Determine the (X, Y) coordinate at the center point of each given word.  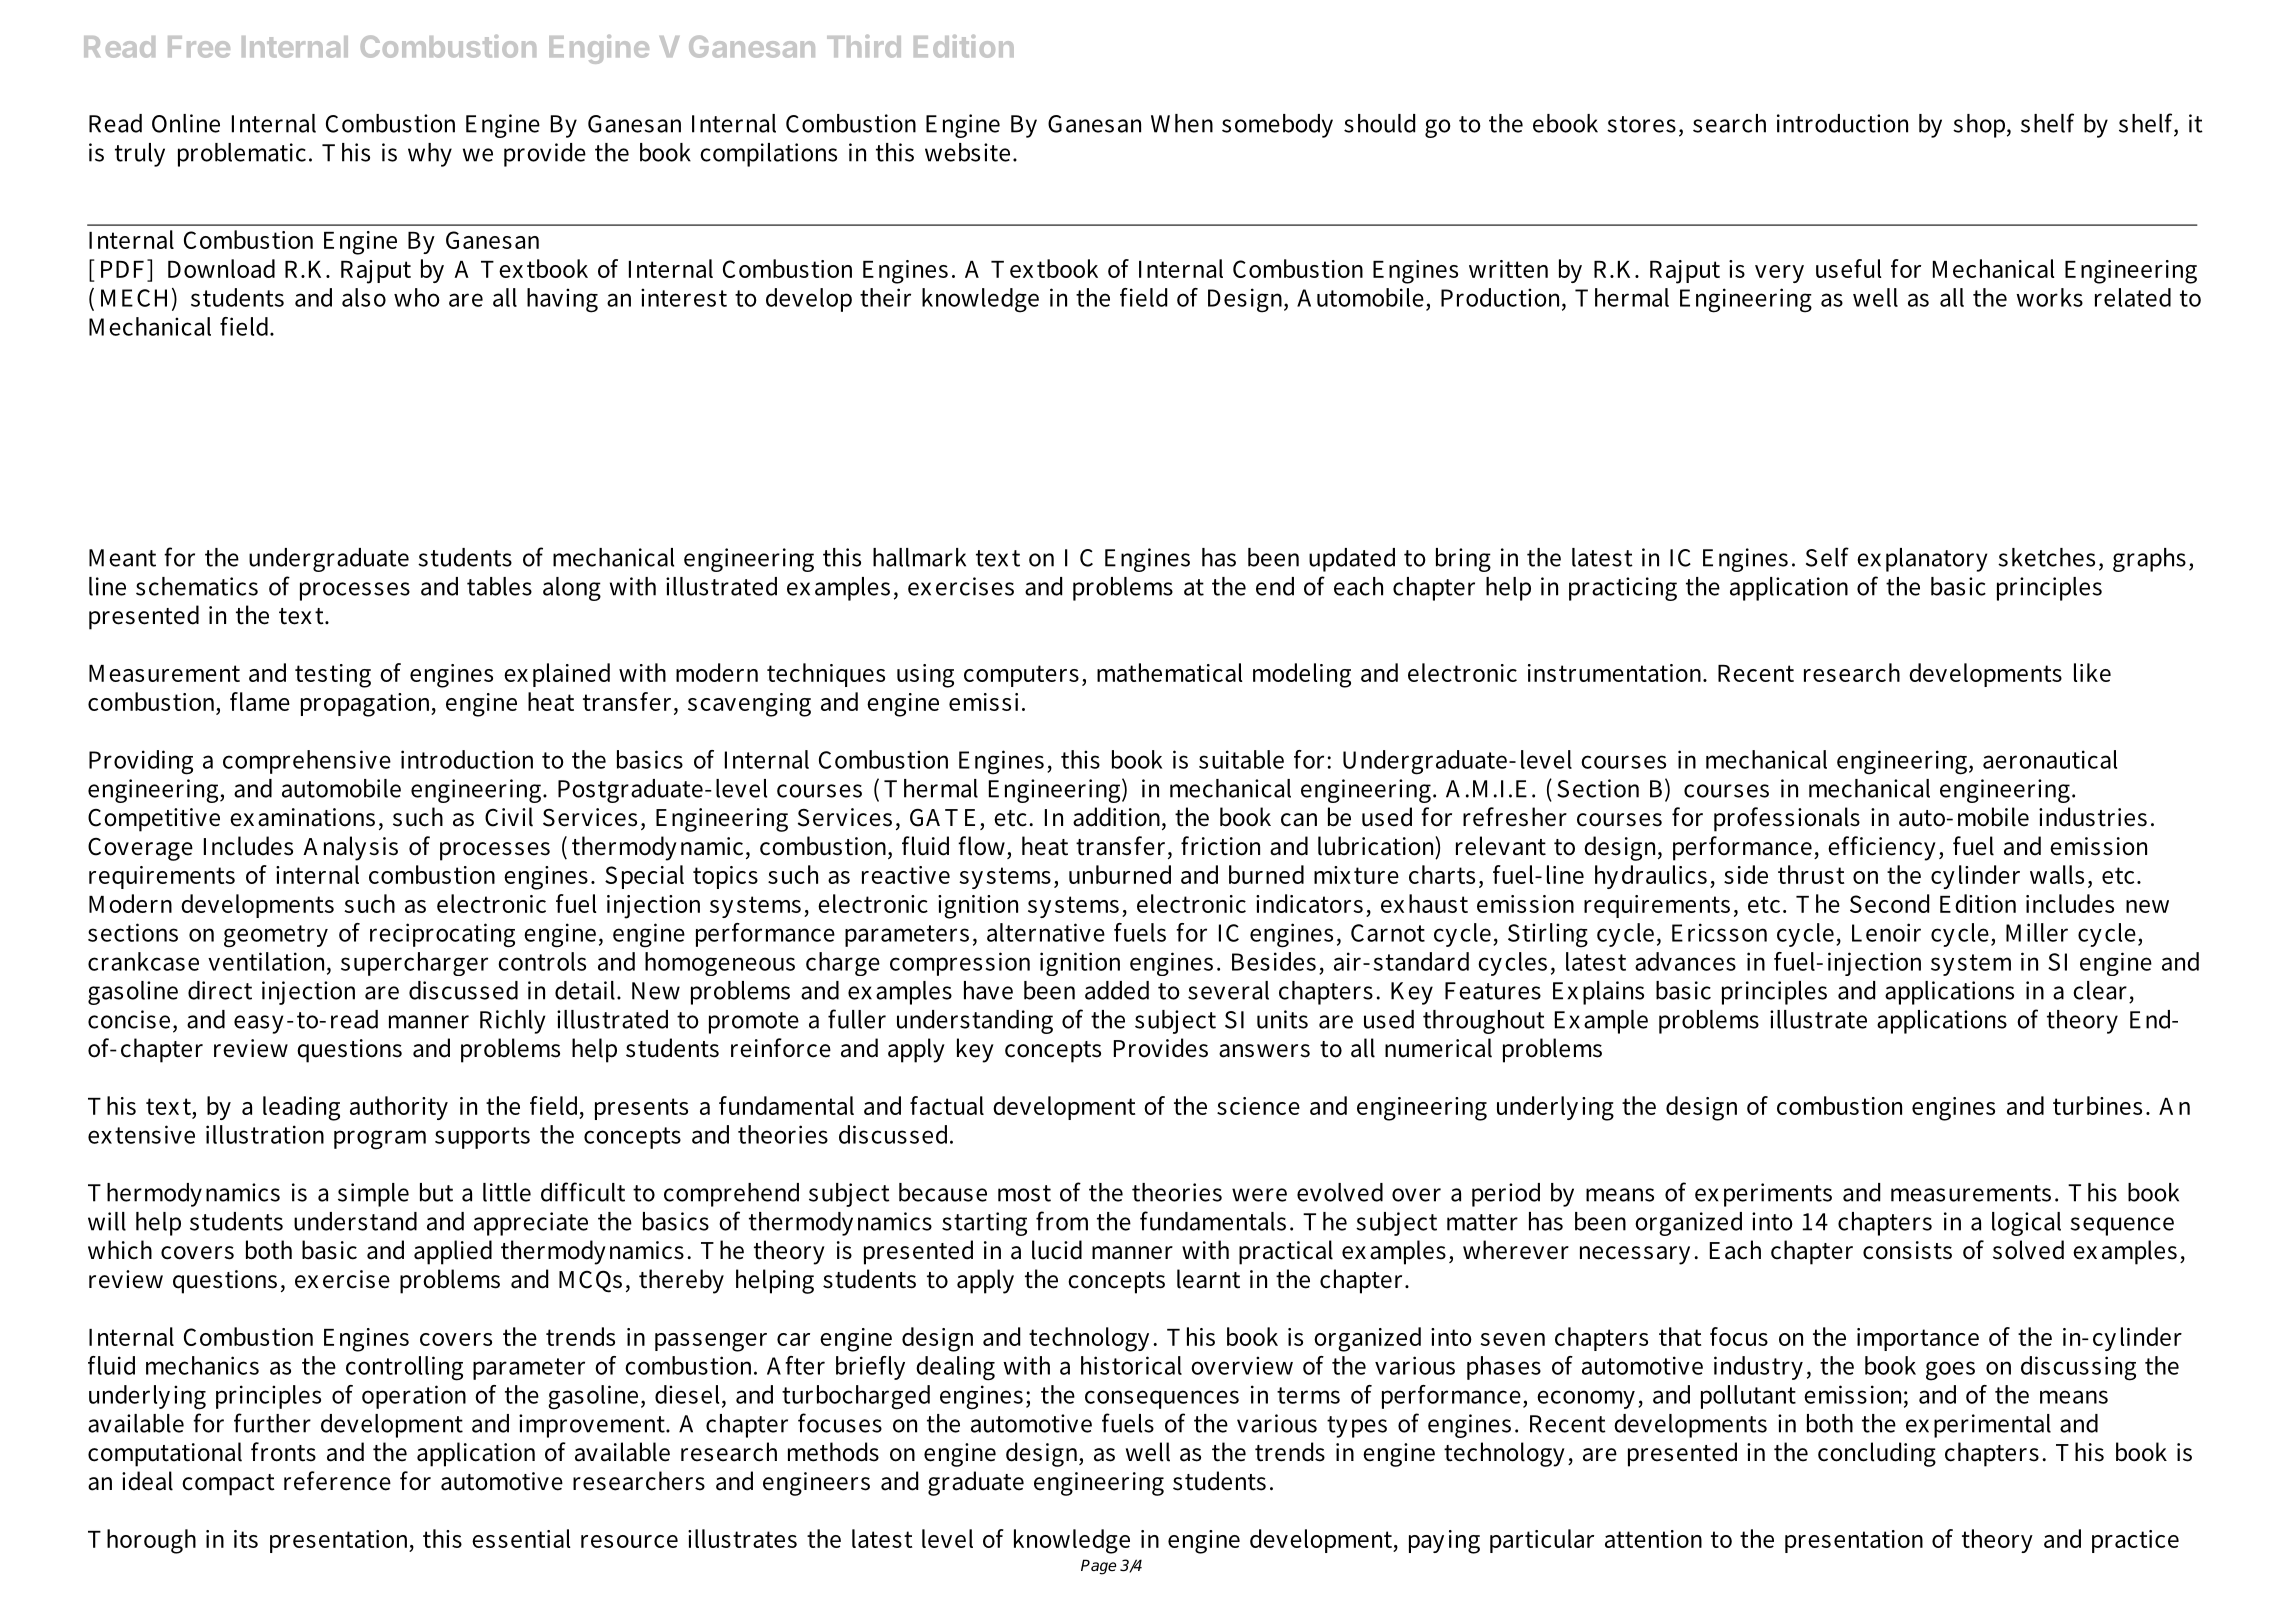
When (1182, 123)
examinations (302, 817)
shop (1980, 126)
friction (1220, 846)
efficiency (1882, 848)
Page (1098, 1567)
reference (337, 1481)
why (430, 155)
